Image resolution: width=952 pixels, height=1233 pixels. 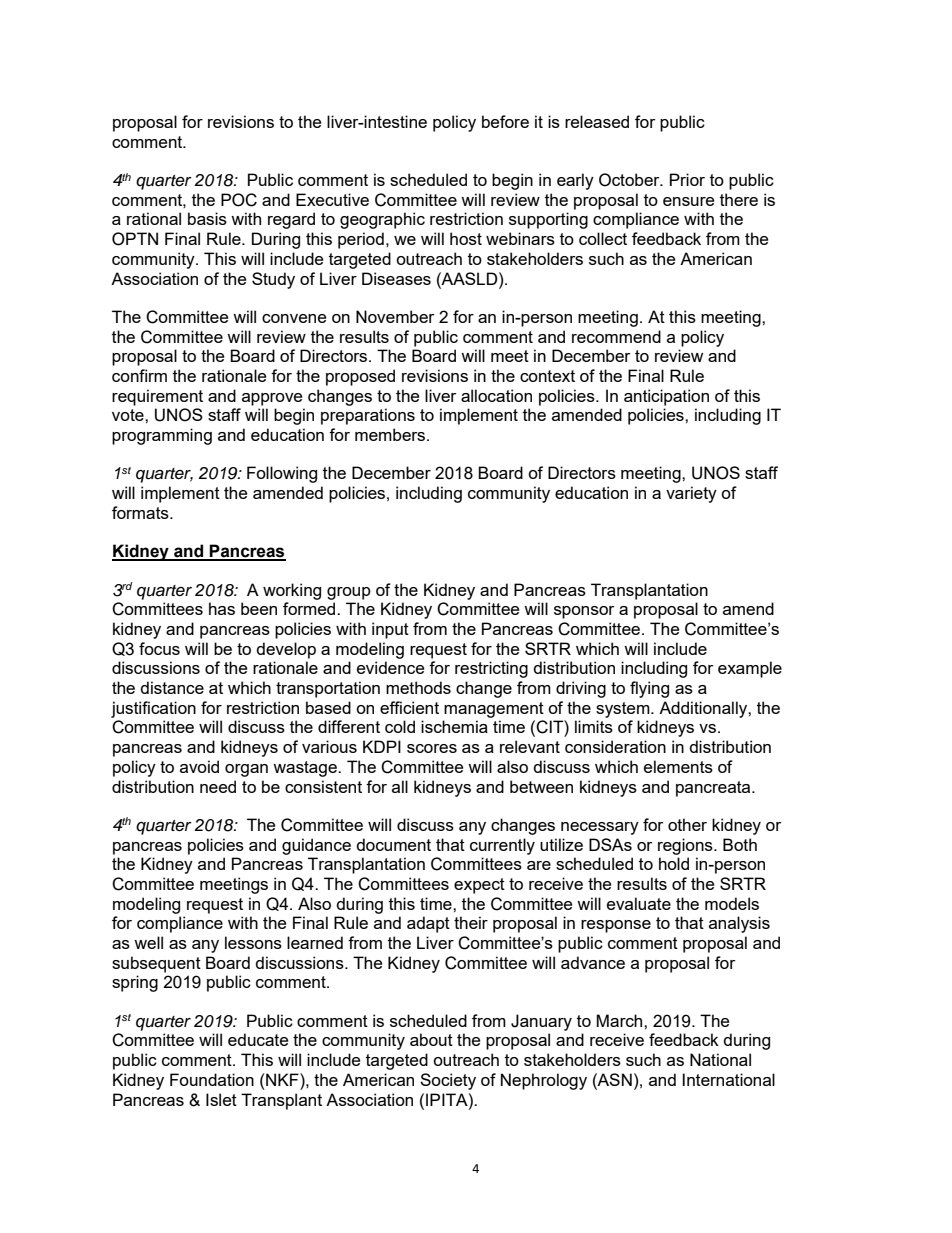 I want to click on POC, so click(x=239, y=200).
